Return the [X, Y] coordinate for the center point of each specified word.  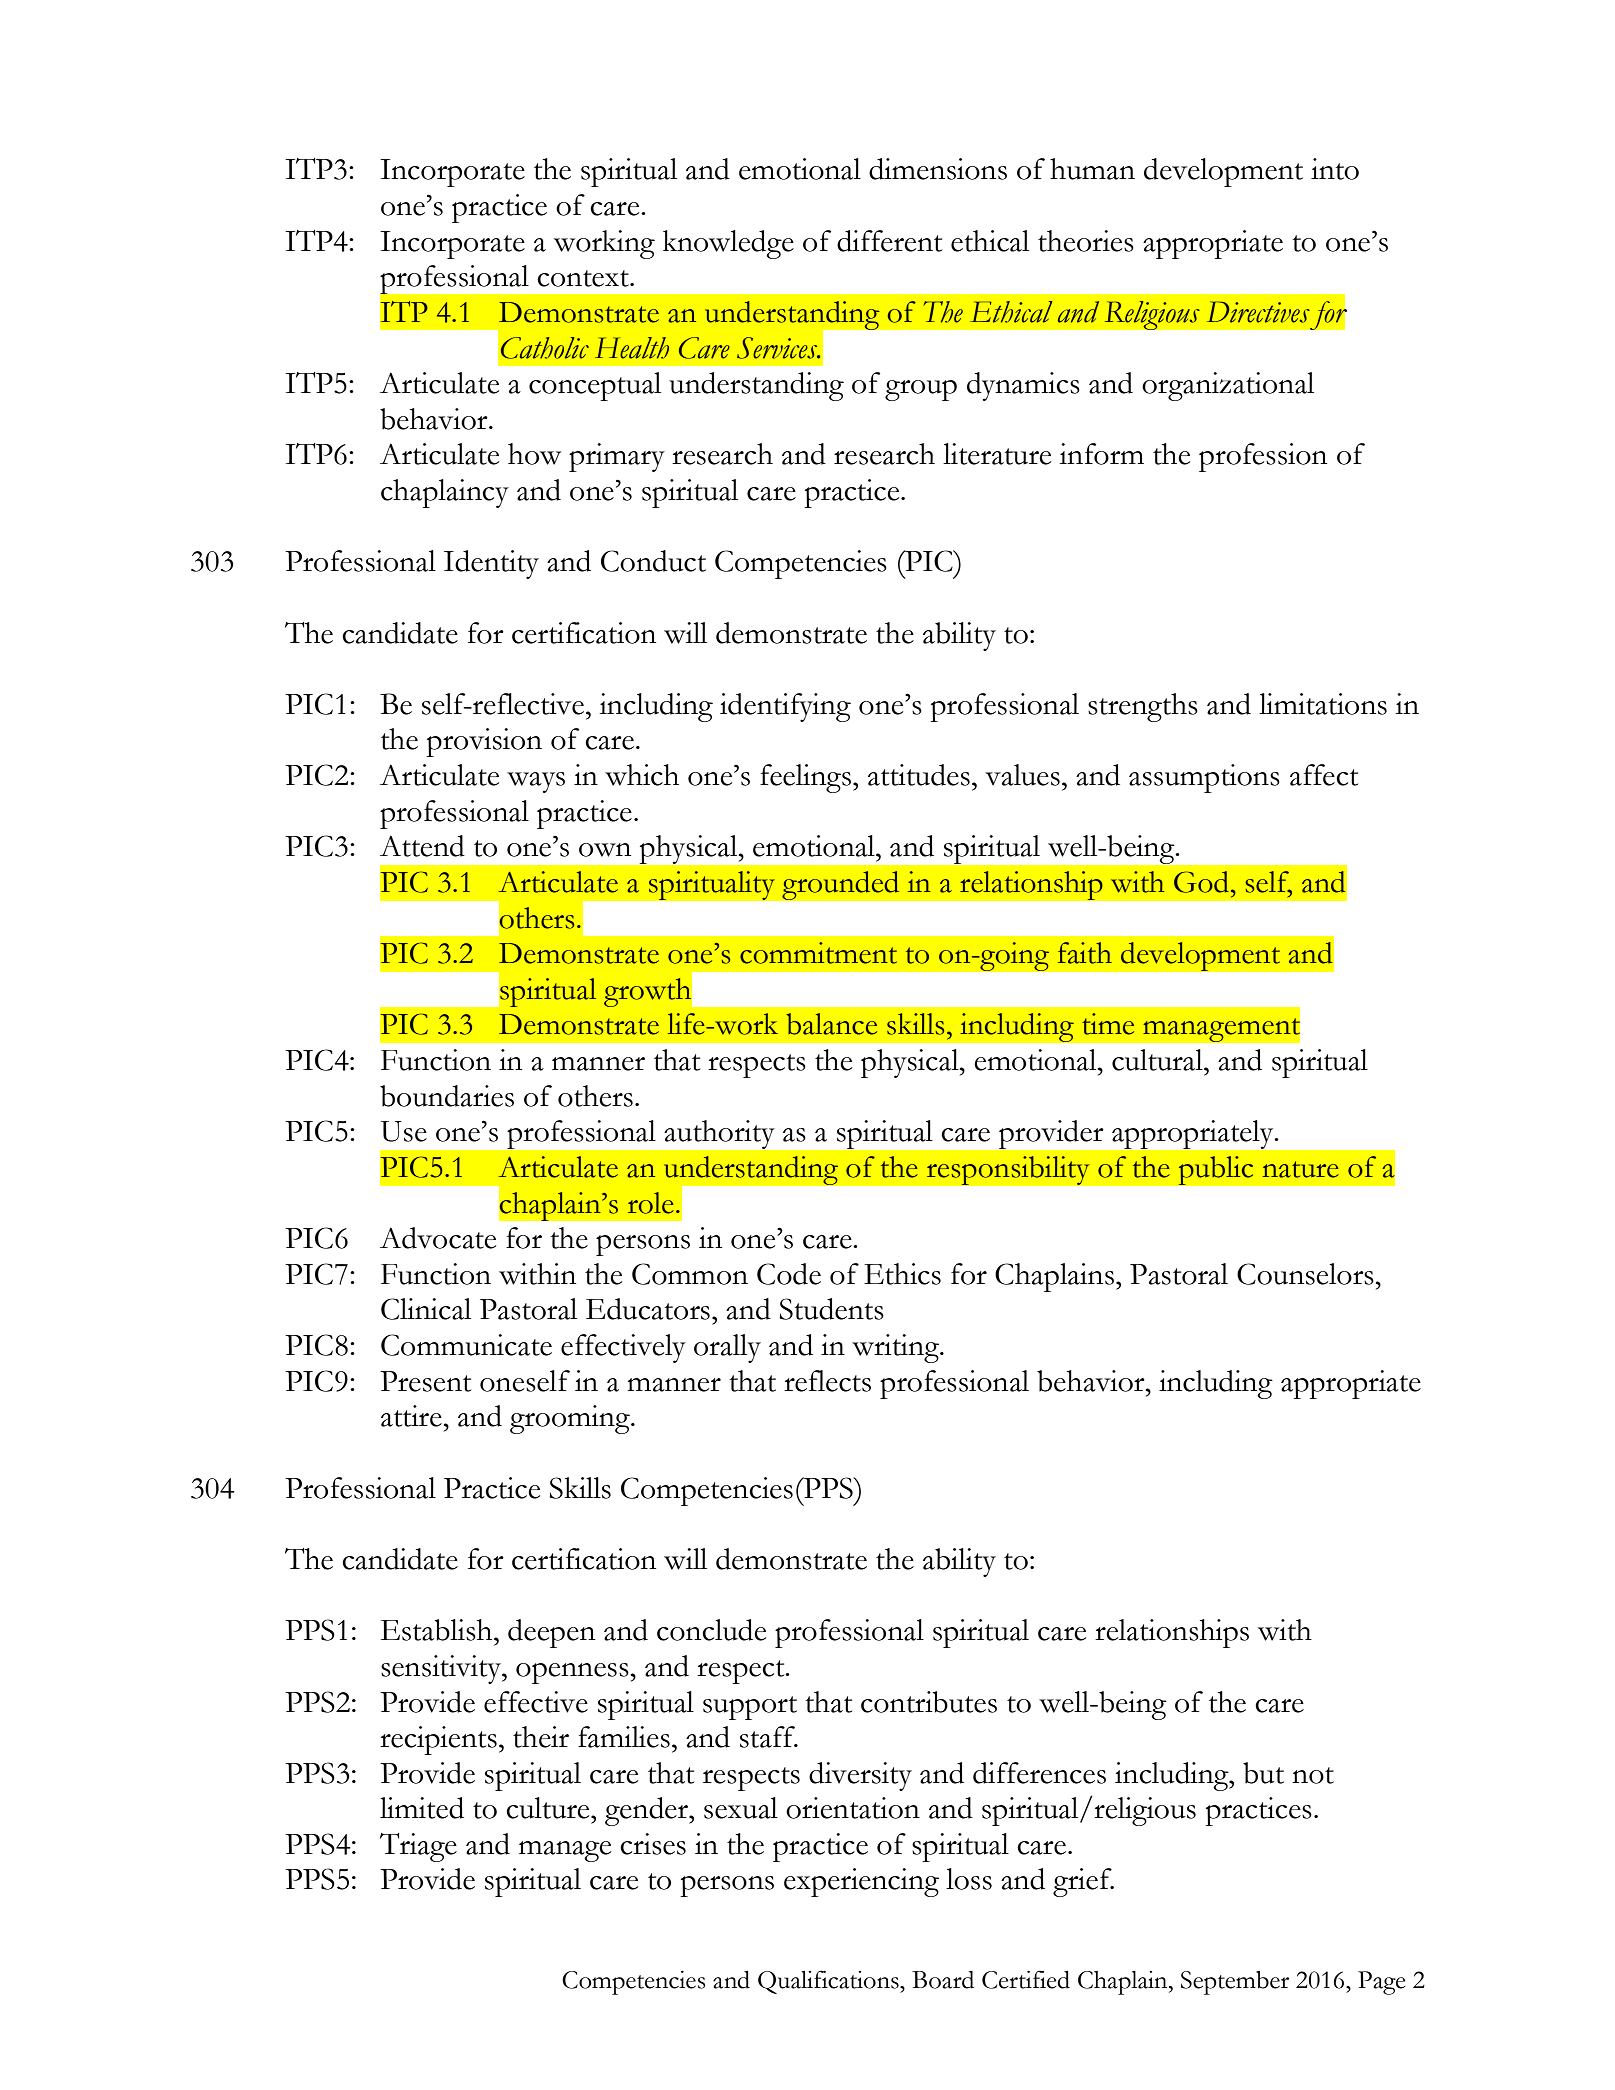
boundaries [447, 1096]
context [584, 278]
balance [831, 1024]
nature [1301, 1169]
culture [549, 1808]
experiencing [861, 1882]
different [889, 241]
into [1335, 169]
